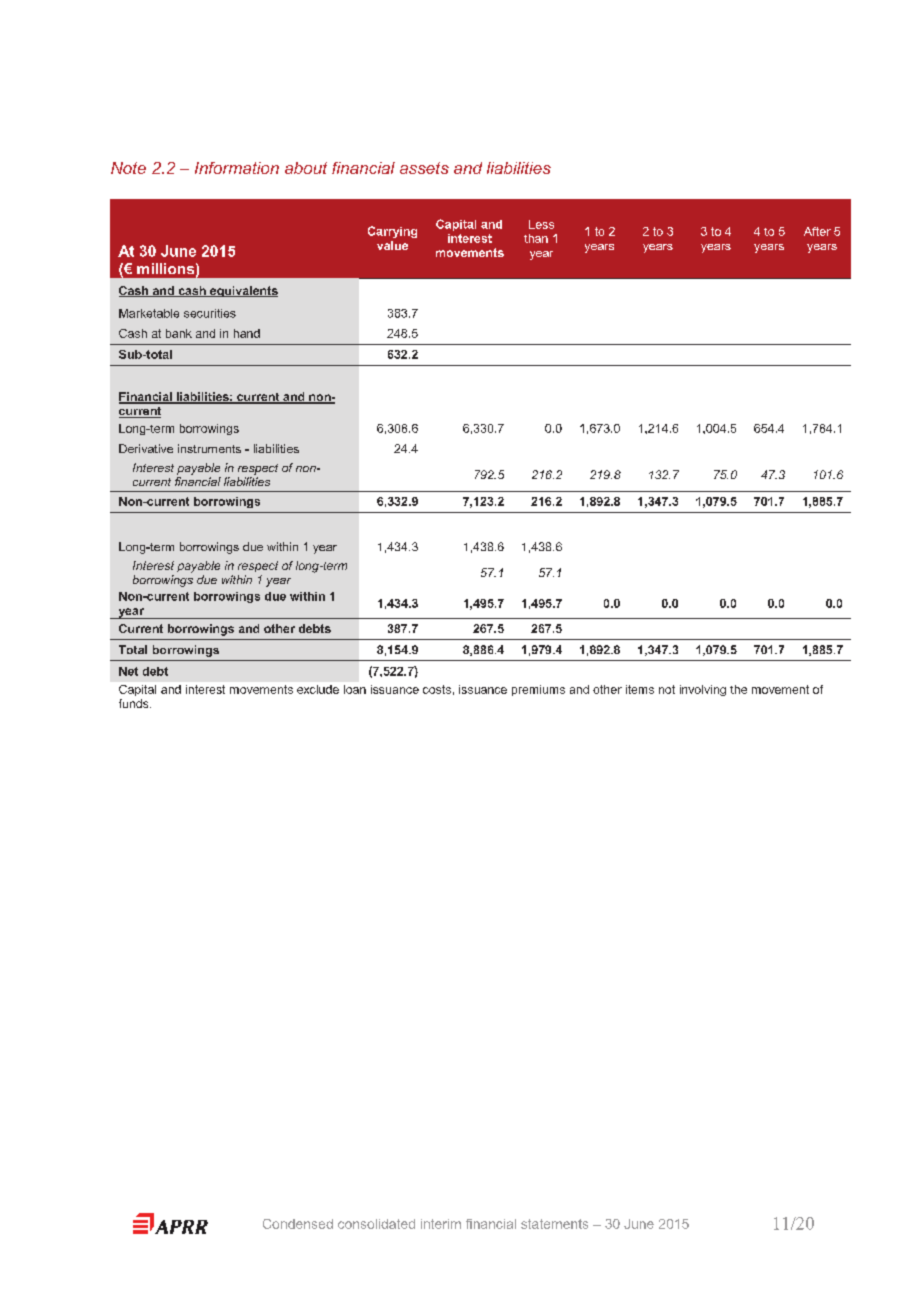 Image resolution: width=924 pixels, height=1308 pixels. Describe the element at coordinates (437, 689) in the screenshot. I see `costs` at that location.
